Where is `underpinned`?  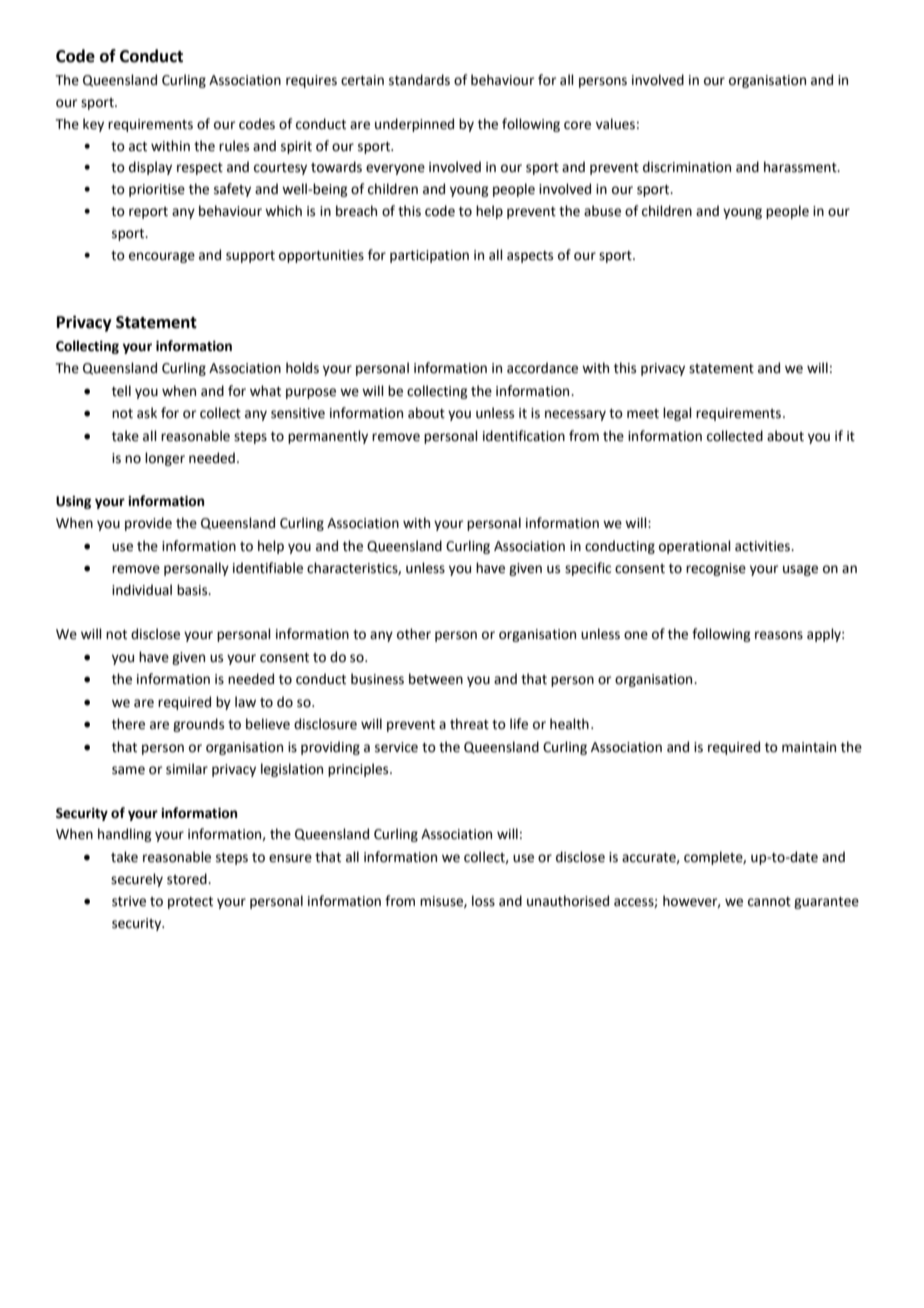 underpinned is located at coordinates (414, 125).
